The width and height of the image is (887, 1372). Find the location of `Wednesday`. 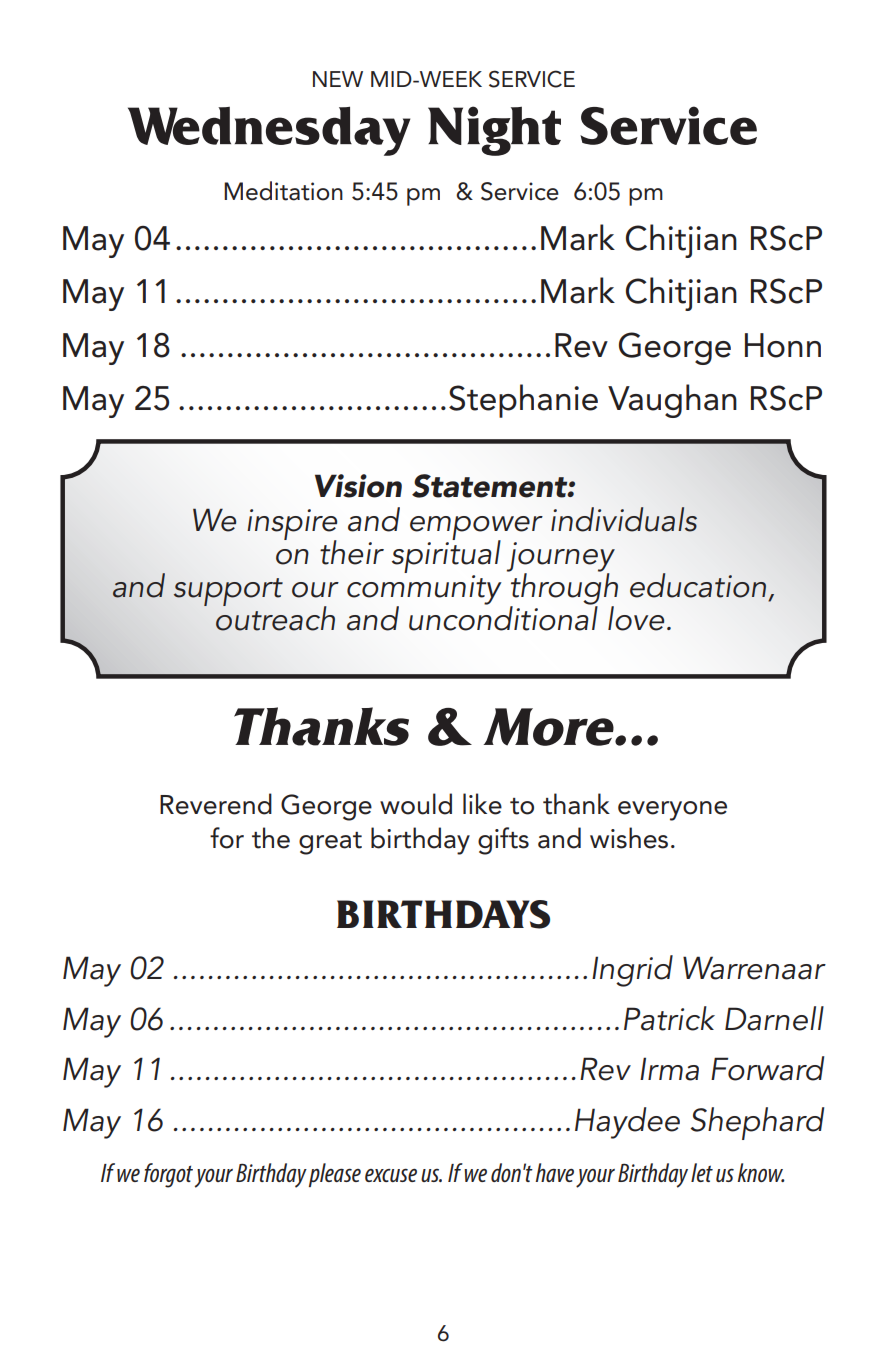

Wednesday is located at coordinates (269, 131).
